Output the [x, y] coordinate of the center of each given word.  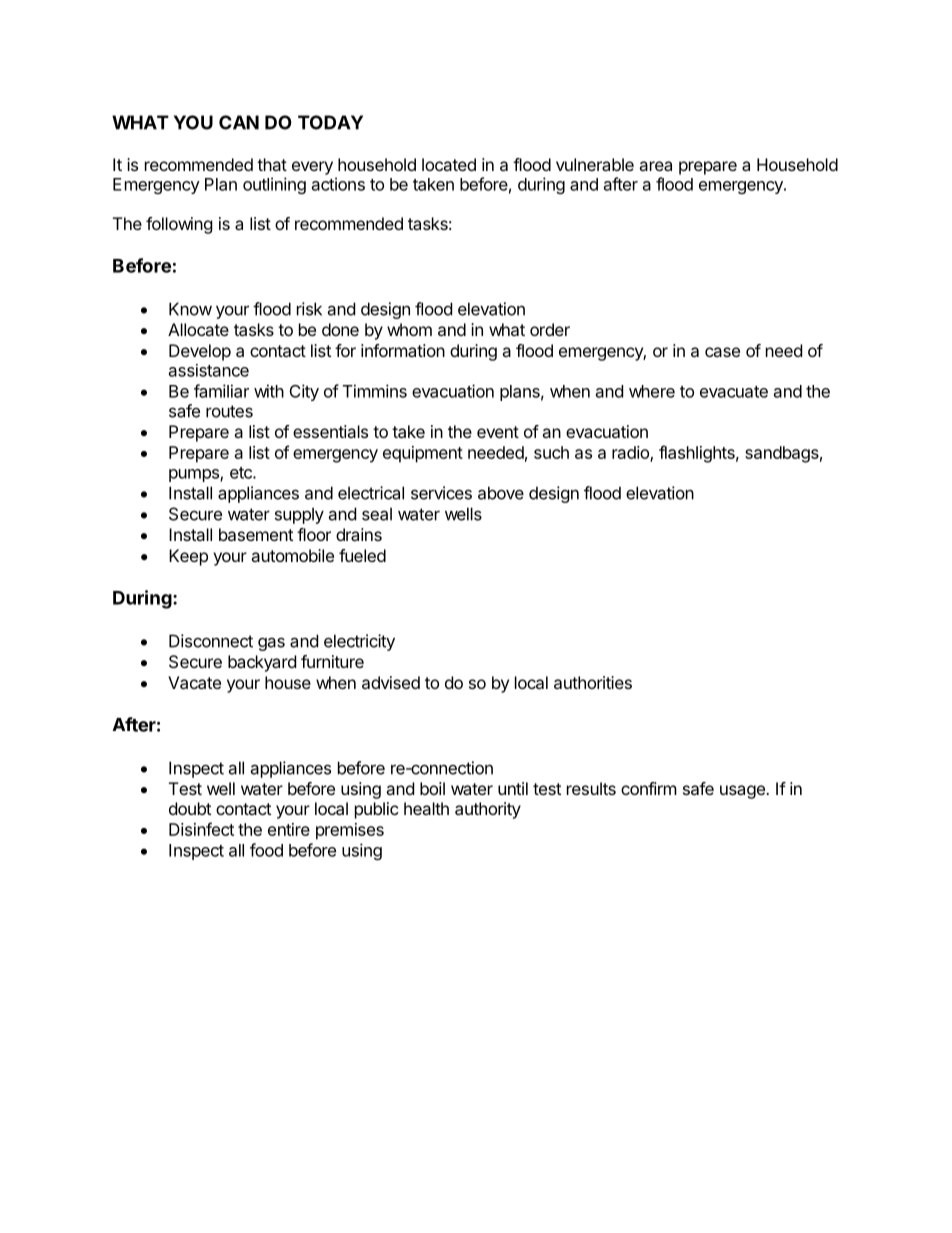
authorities [593, 682]
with [269, 391]
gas [271, 644]
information [403, 350]
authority [488, 810]
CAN [239, 122]
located [449, 164]
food [266, 850]
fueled [362, 555]
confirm [649, 788]
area [655, 166]
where [652, 391]
